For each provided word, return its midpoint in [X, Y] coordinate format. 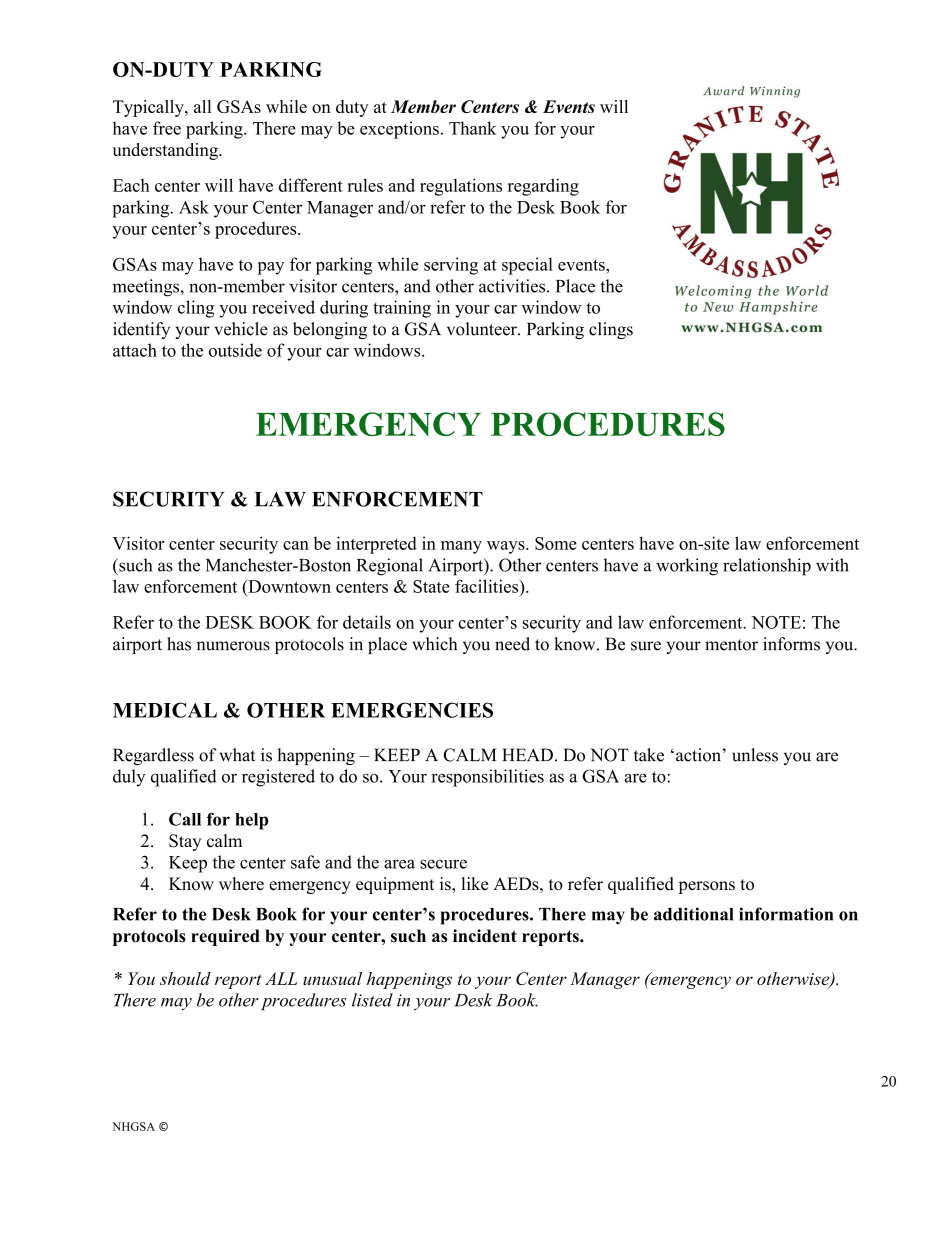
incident [485, 936]
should [185, 978]
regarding [543, 187]
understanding [166, 151]
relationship [767, 567]
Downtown [288, 586]
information [786, 914]
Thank [473, 128]
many [461, 547]
